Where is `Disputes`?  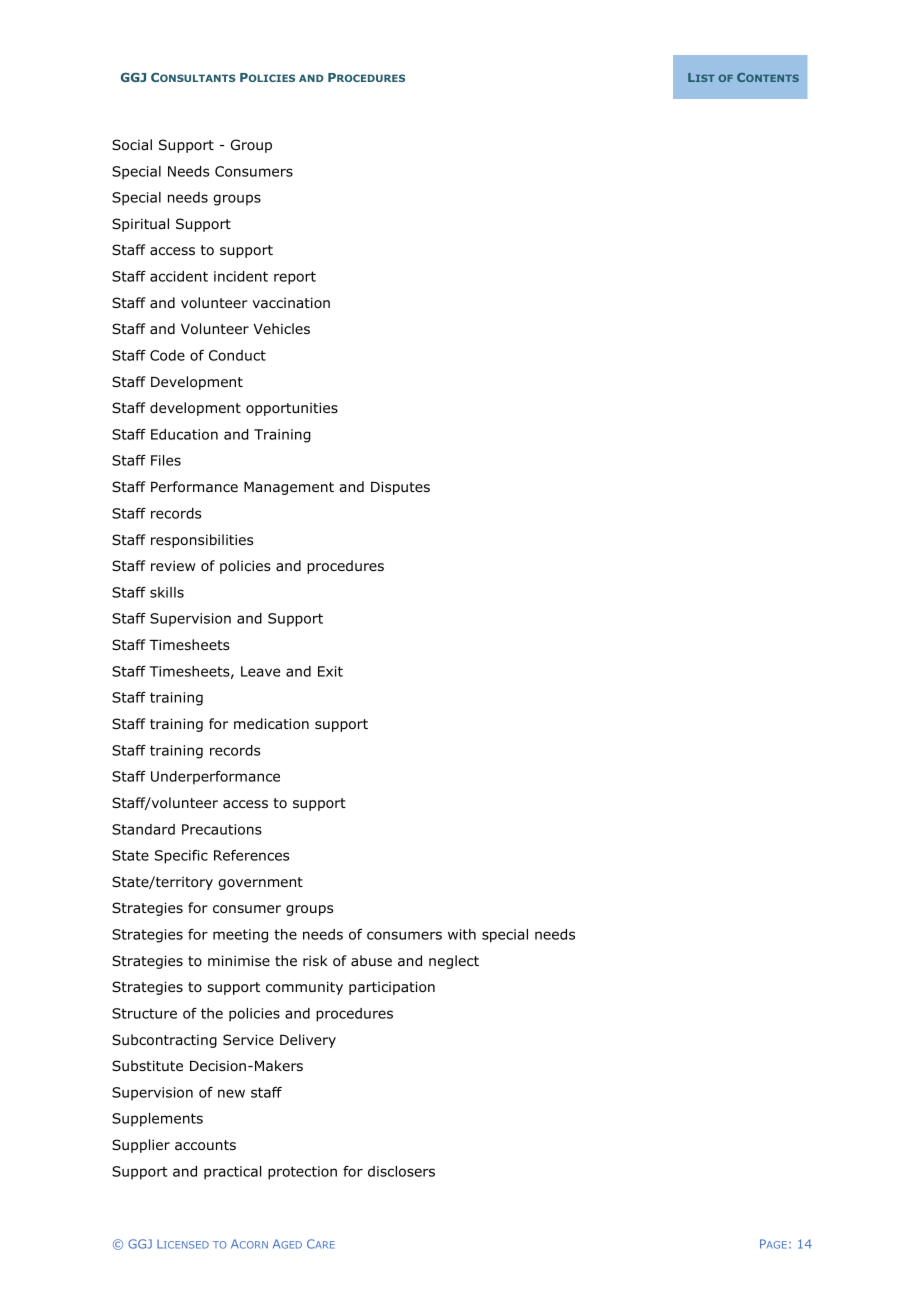 Disputes is located at coordinates (400, 488).
